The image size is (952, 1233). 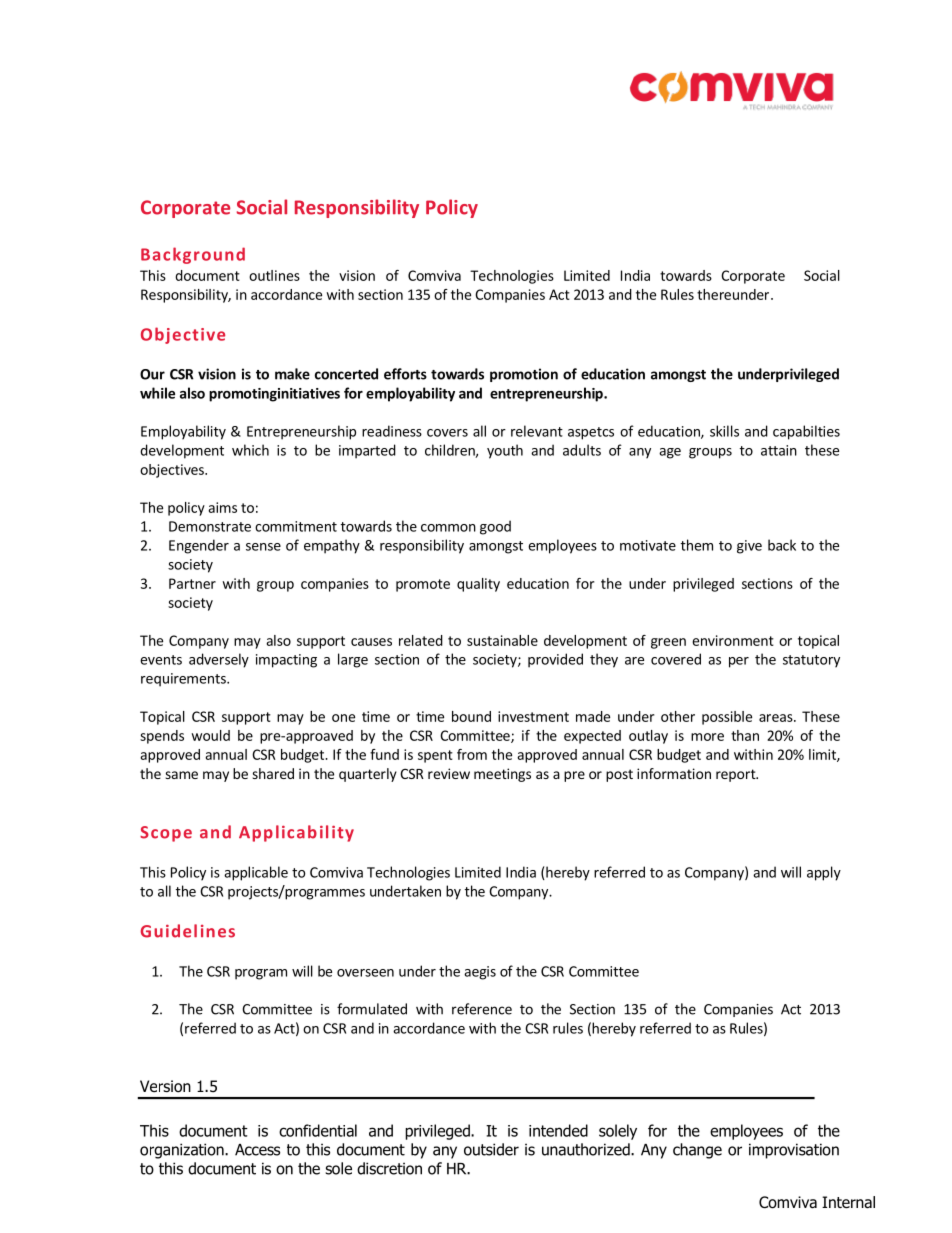 What do you see at coordinates (257, 1150) in the image?
I see `Access` at bounding box center [257, 1150].
